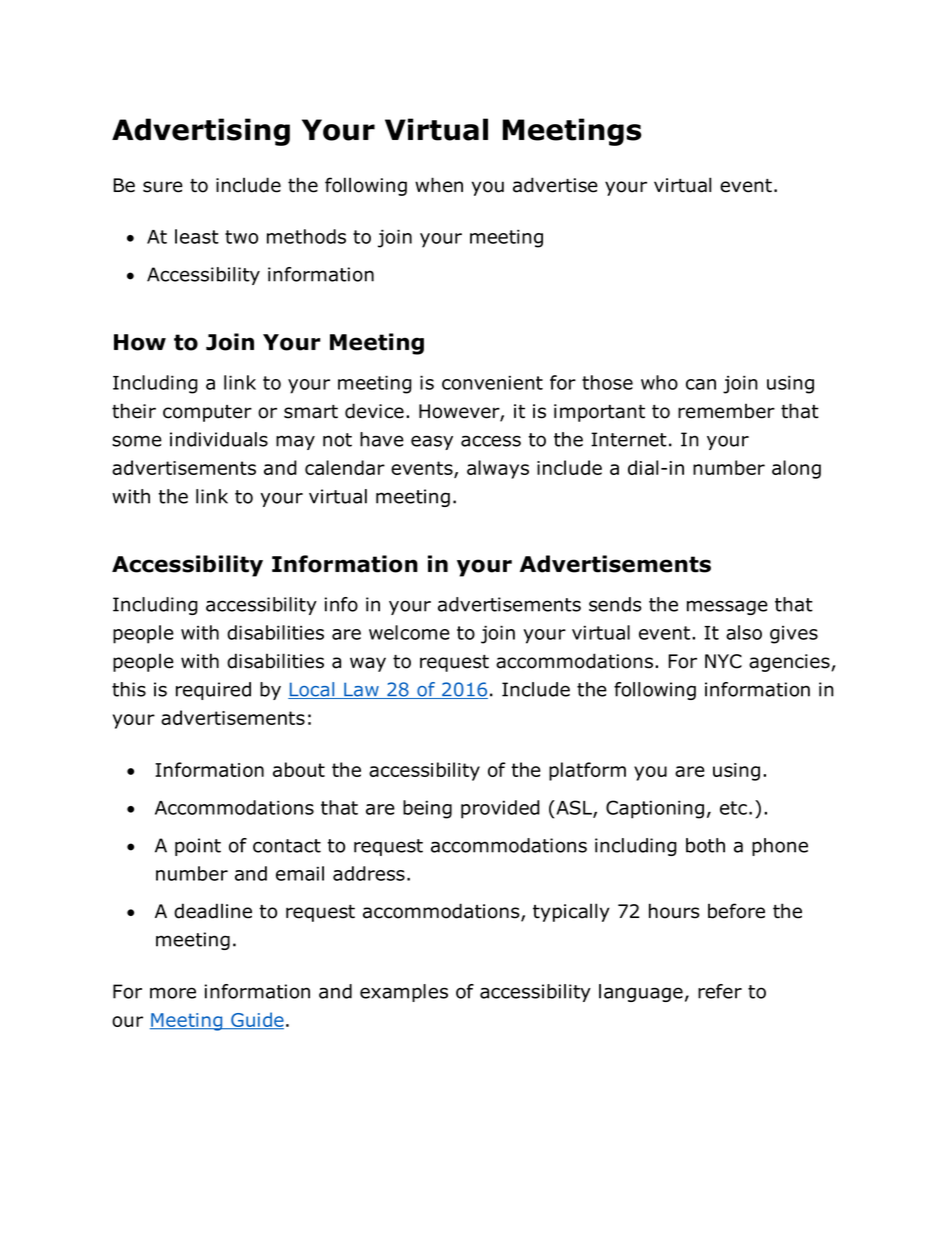 This page has height=1233, width=952. Describe the element at coordinates (701, 384) in the page. I see `can` at that location.
